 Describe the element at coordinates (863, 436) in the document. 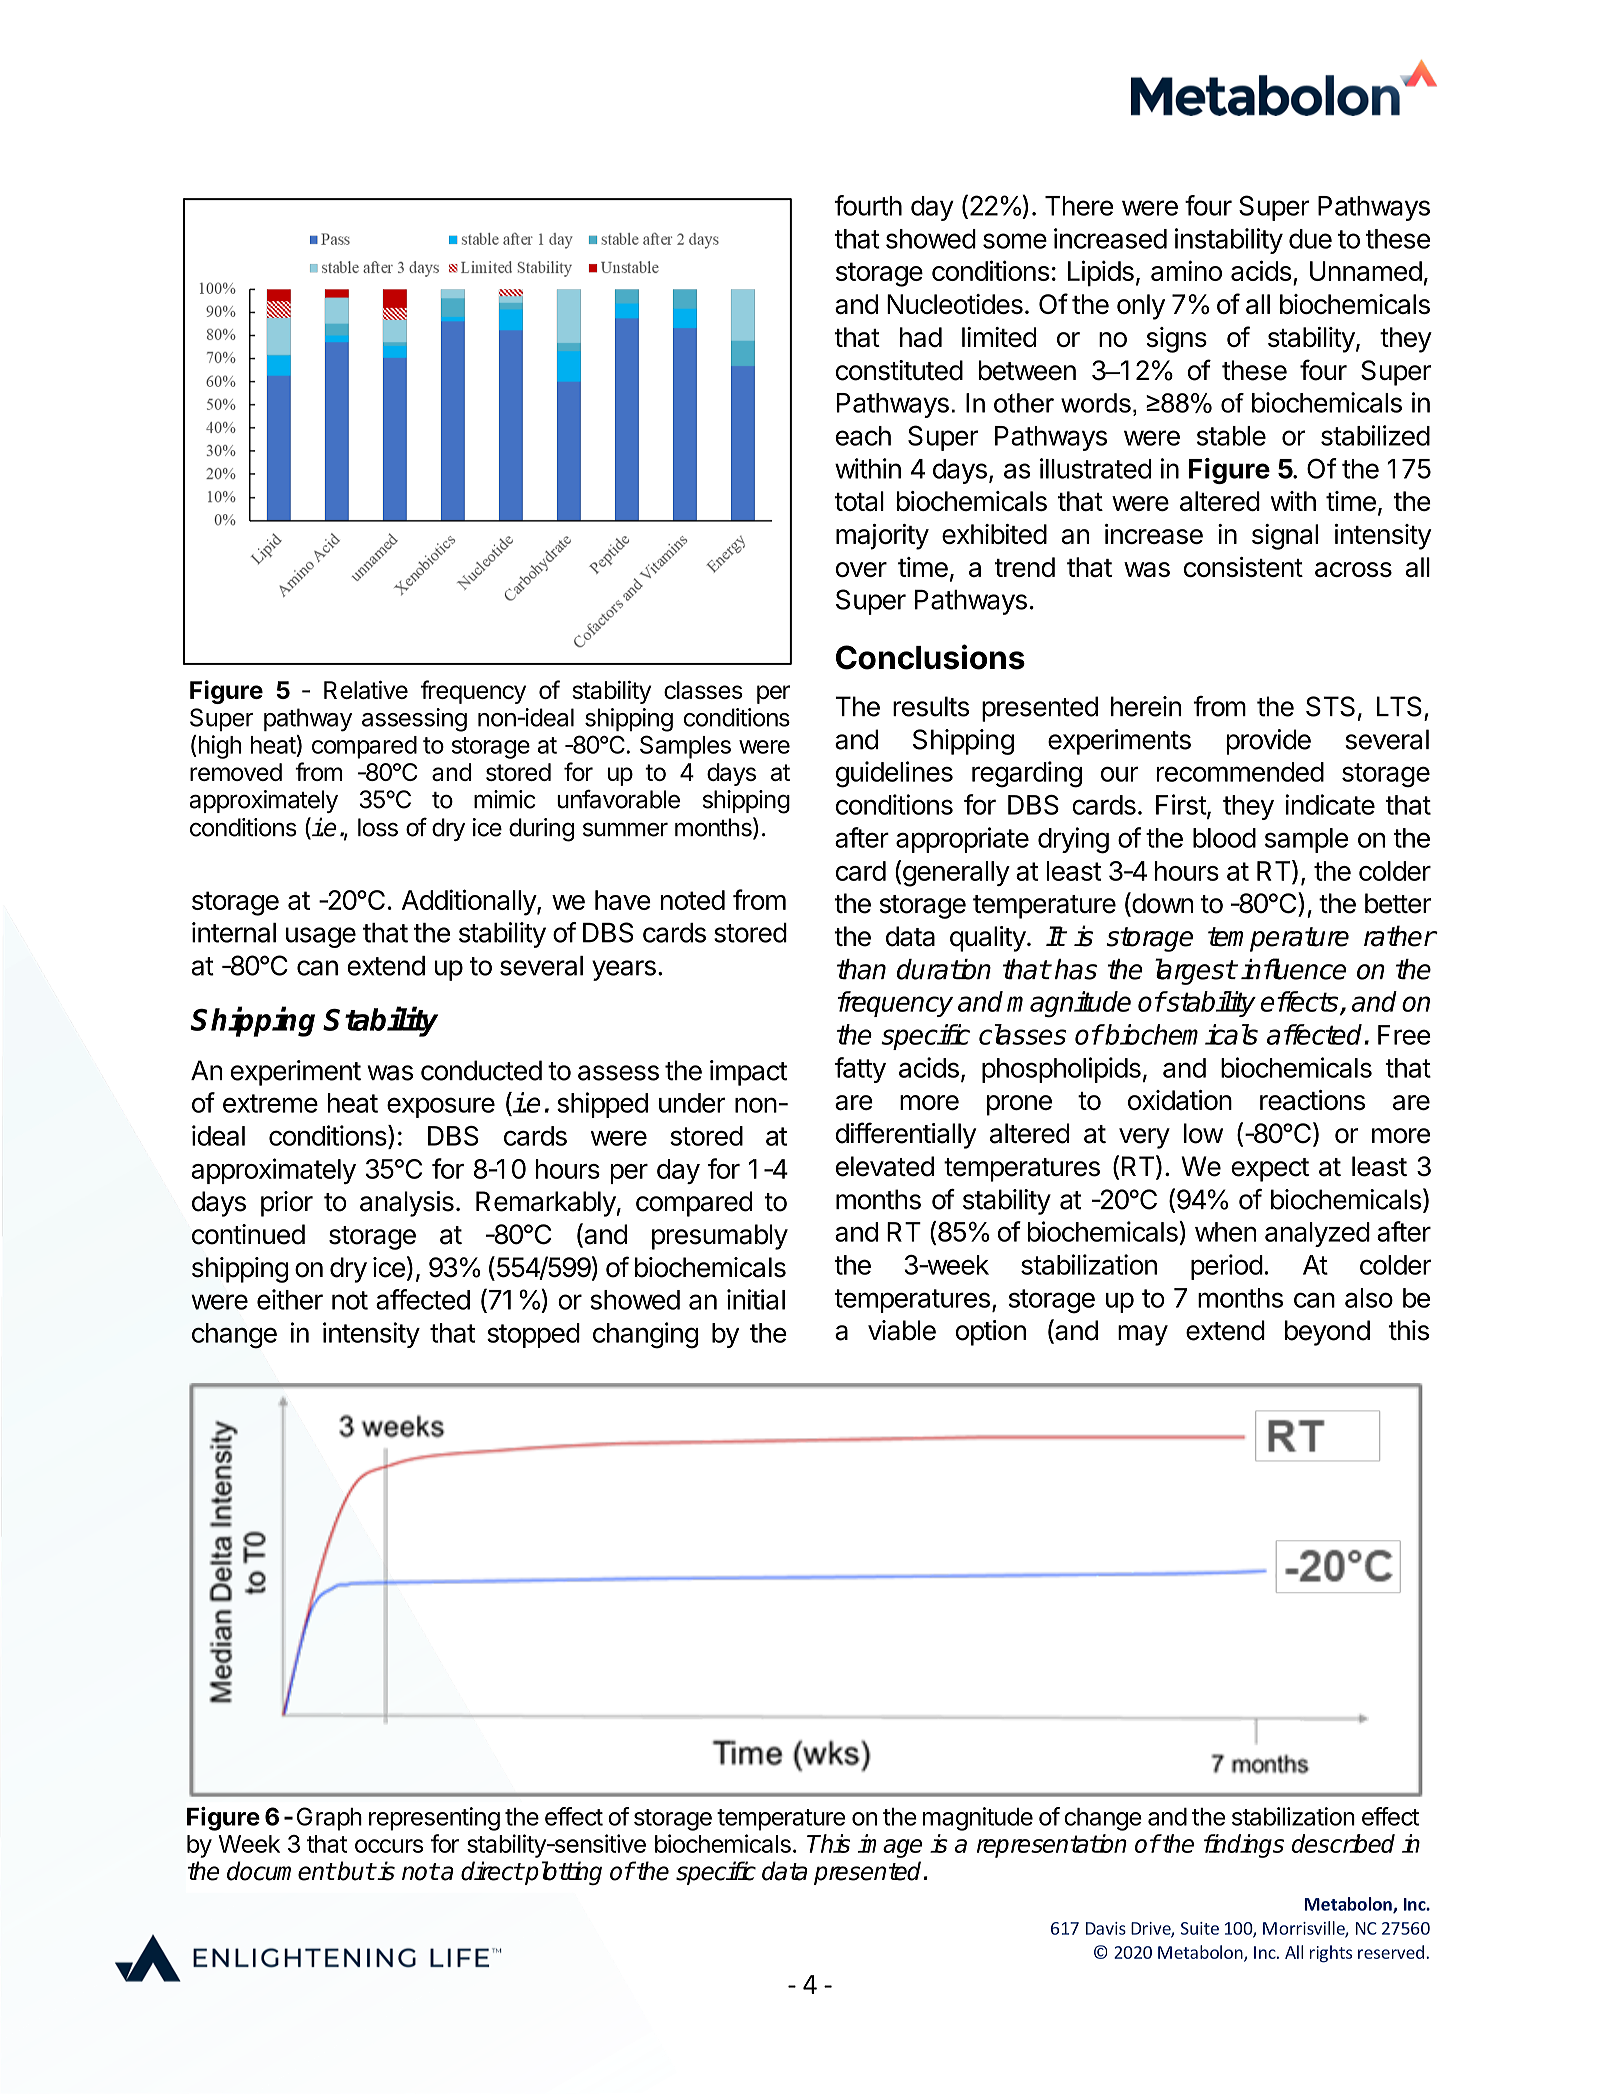

I see `each` at that location.
